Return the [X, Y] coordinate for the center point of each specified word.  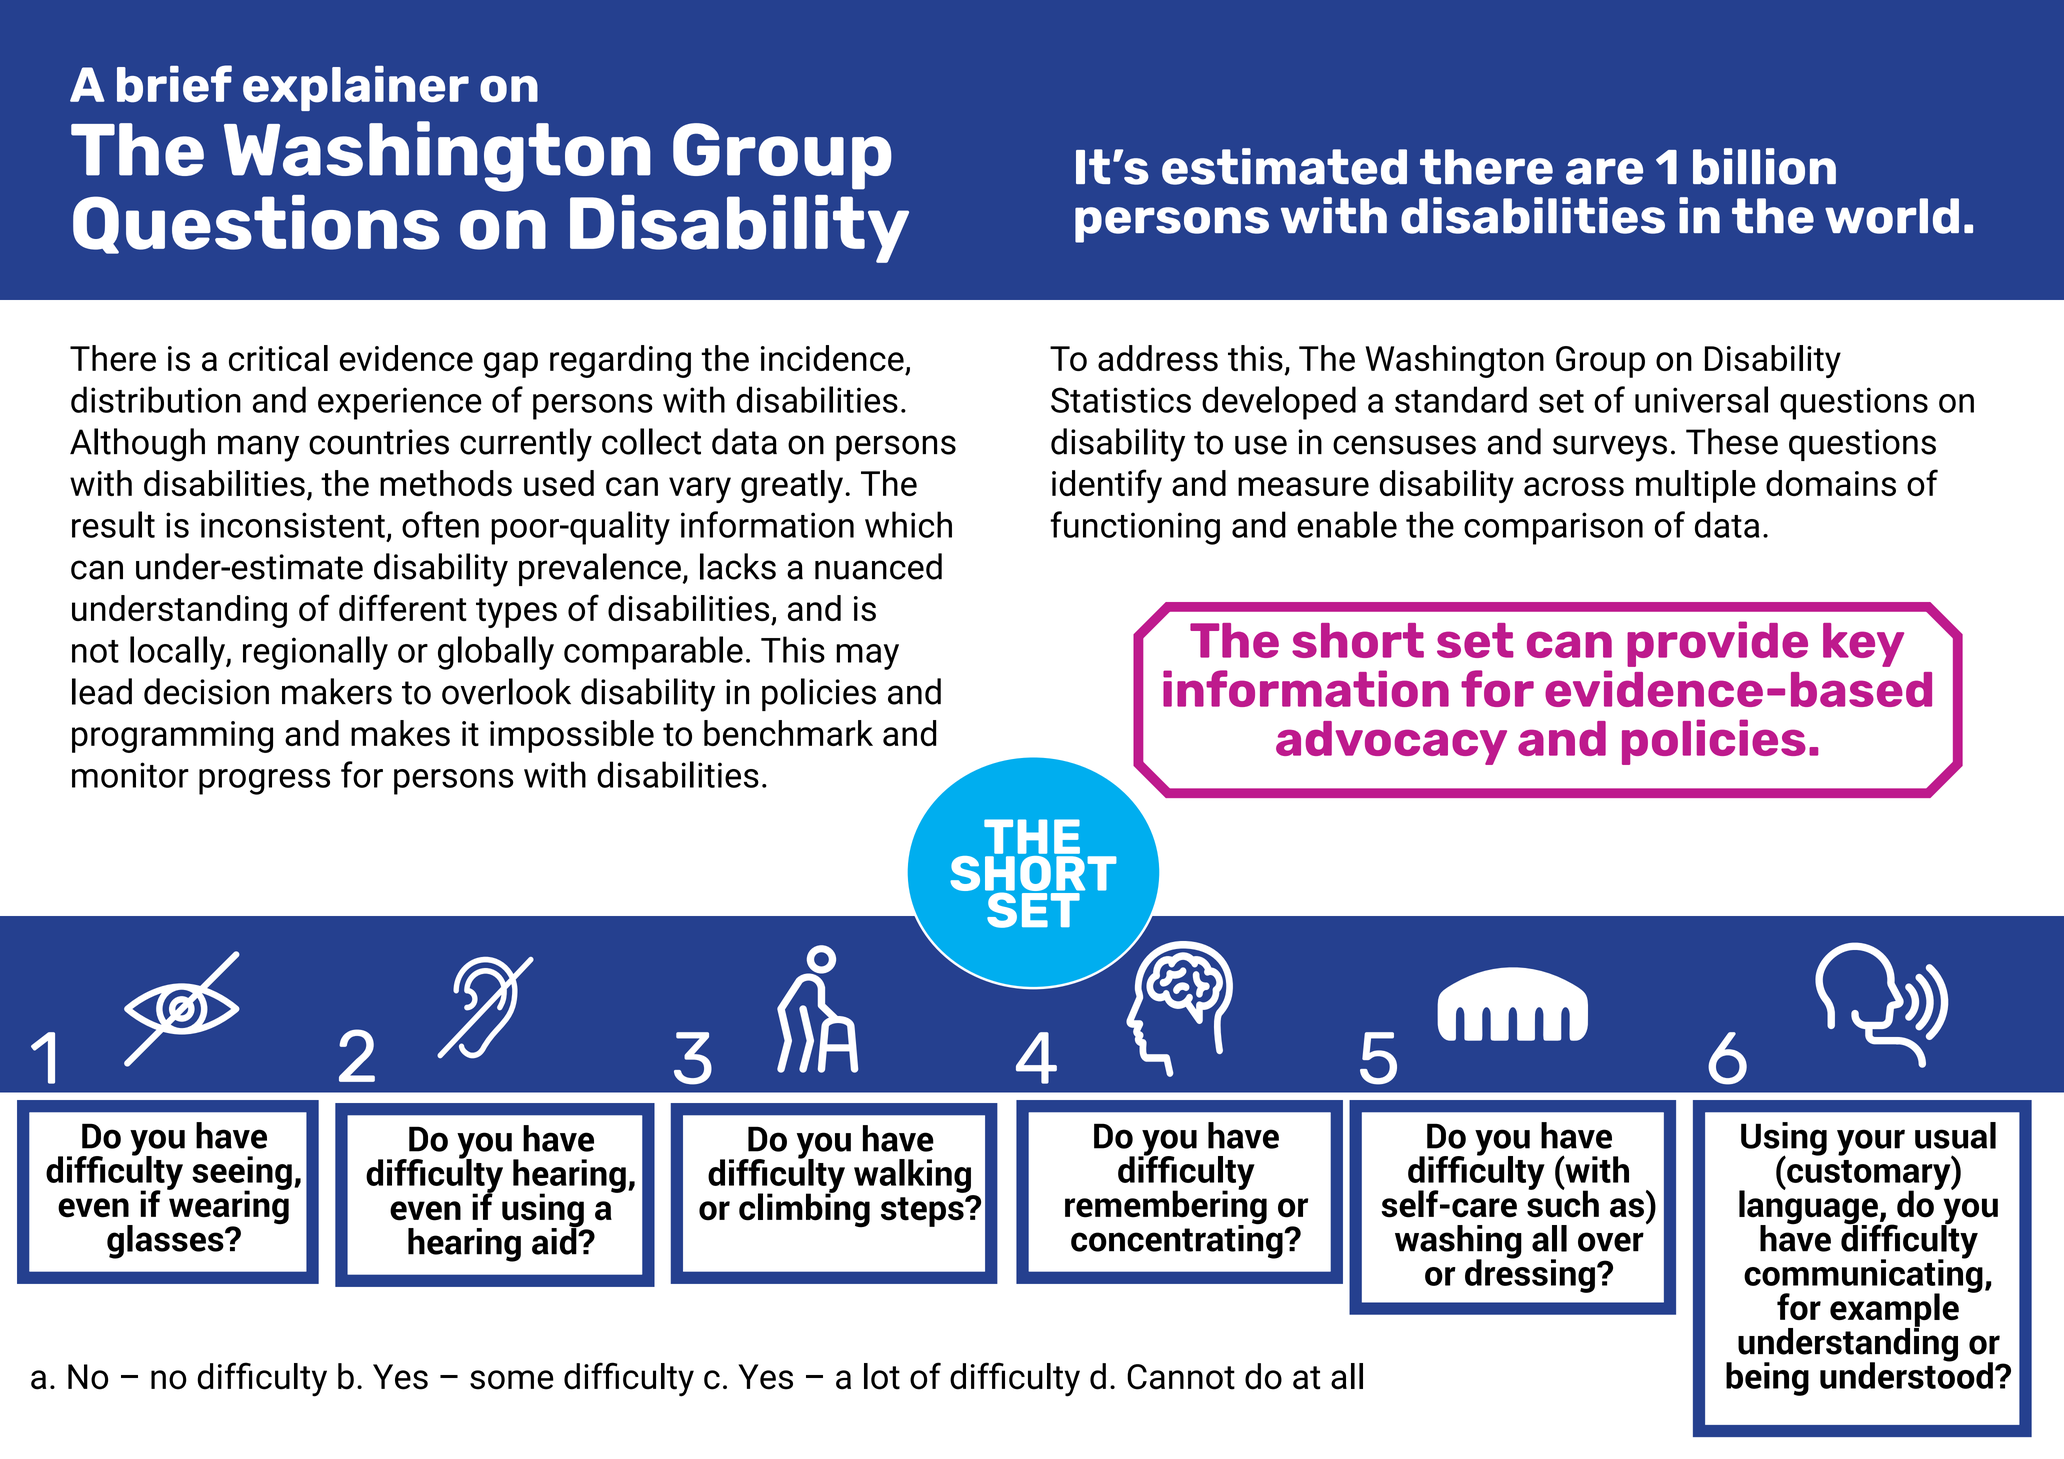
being [1767, 1379]
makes [400, 733]
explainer [356, 88]
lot [882, 1376]
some [512, 1380]
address [1158, 358]
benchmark [788, 733]
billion [1764, 166]
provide [1717, 644]
